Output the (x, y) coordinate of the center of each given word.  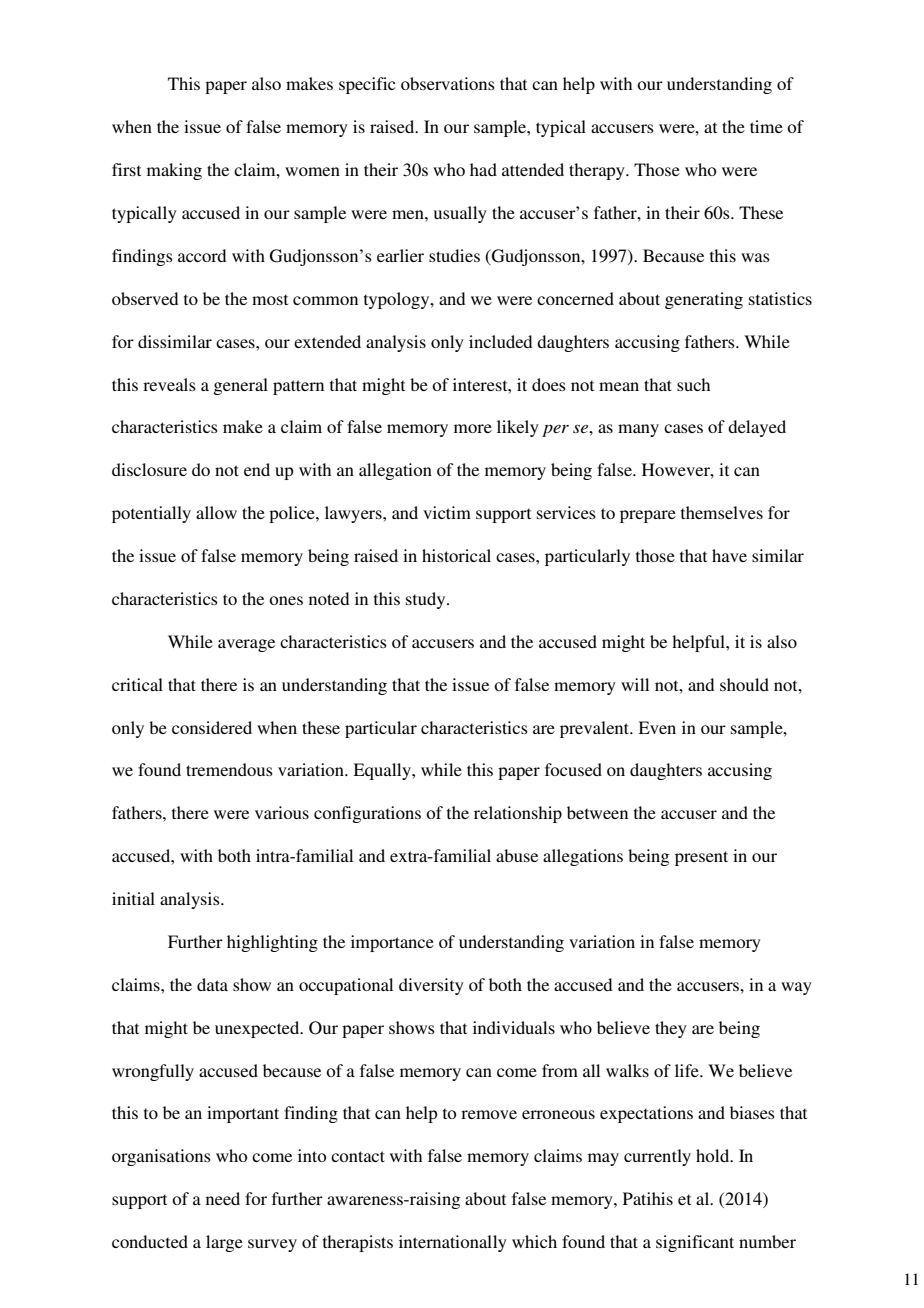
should (744, 684)
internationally (453, 1243)
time (766, 126)
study (427, 600)
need (223, 1198)
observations (448, 83)
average (246, 645)
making (174, 171)
